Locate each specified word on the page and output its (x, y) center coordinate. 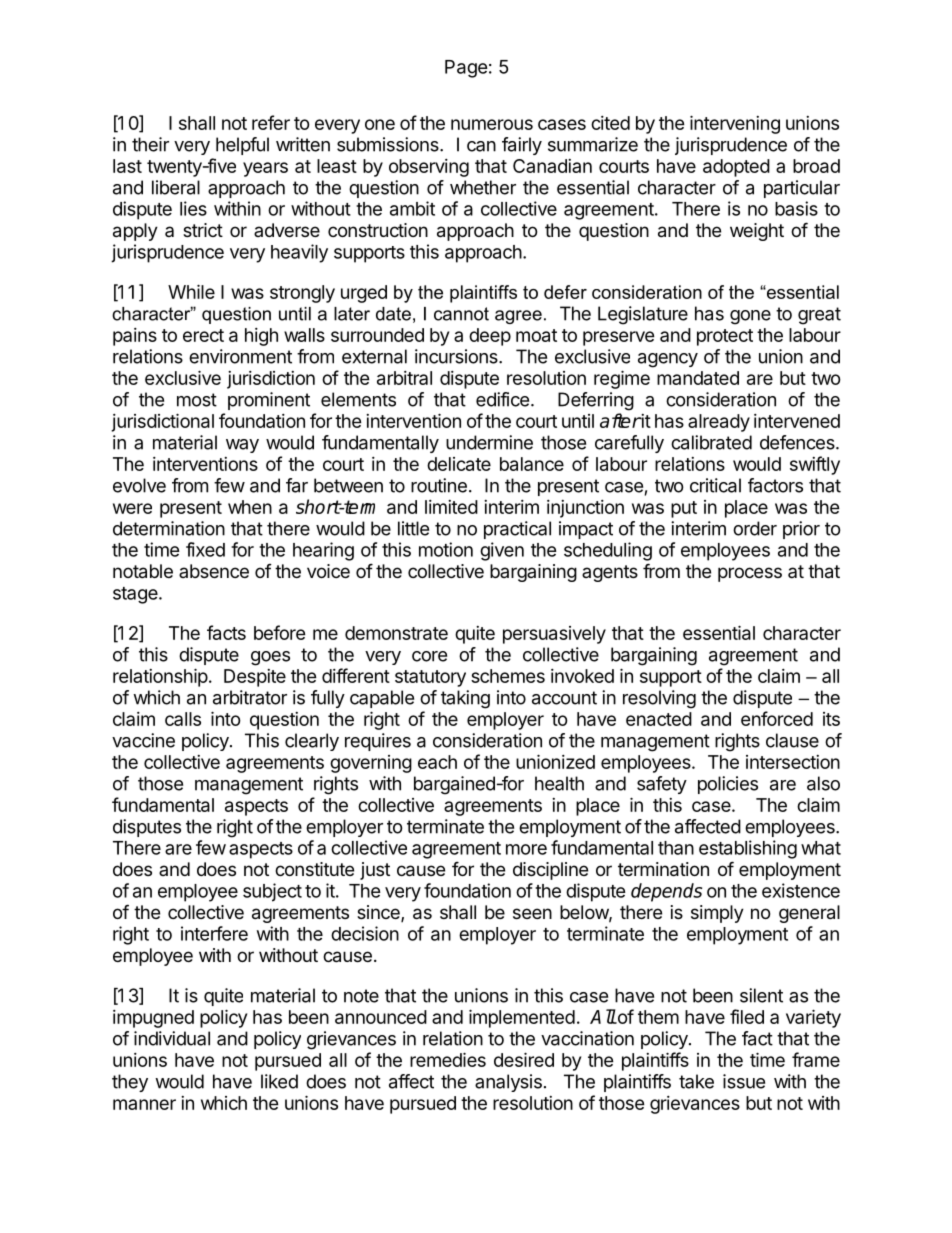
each (437, 762)
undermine (489, 442)
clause (792, 740)
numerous (492, 124)
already (719, 423)
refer (271, 122)
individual (172, 1038)
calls (183, 719)
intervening (735, 124)
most (197, 400)
